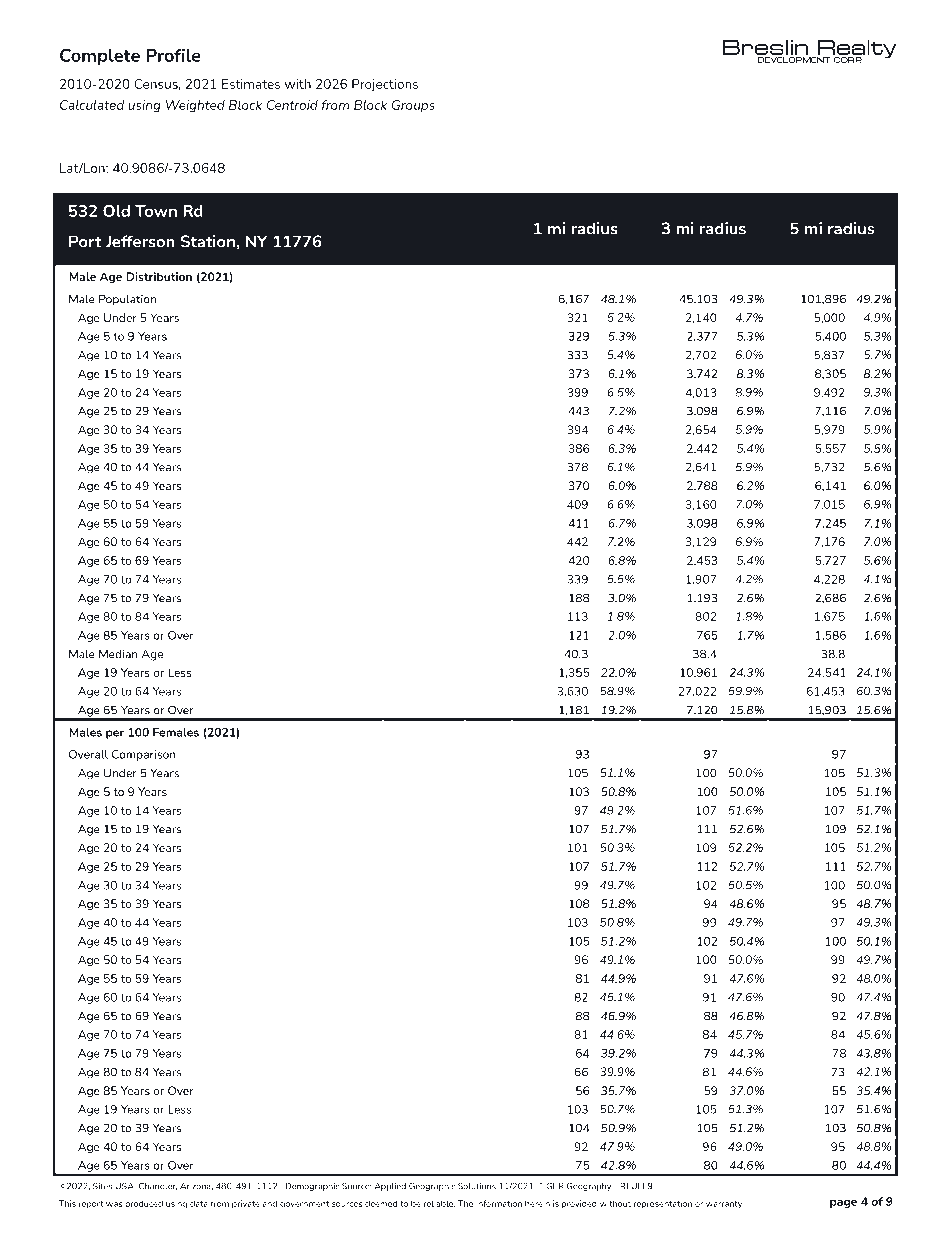 The image size is (952, 1233). What do you see at coordinates (413, 106) in the screenshot?
I see `Groups` at bounding box center [413, 106].
